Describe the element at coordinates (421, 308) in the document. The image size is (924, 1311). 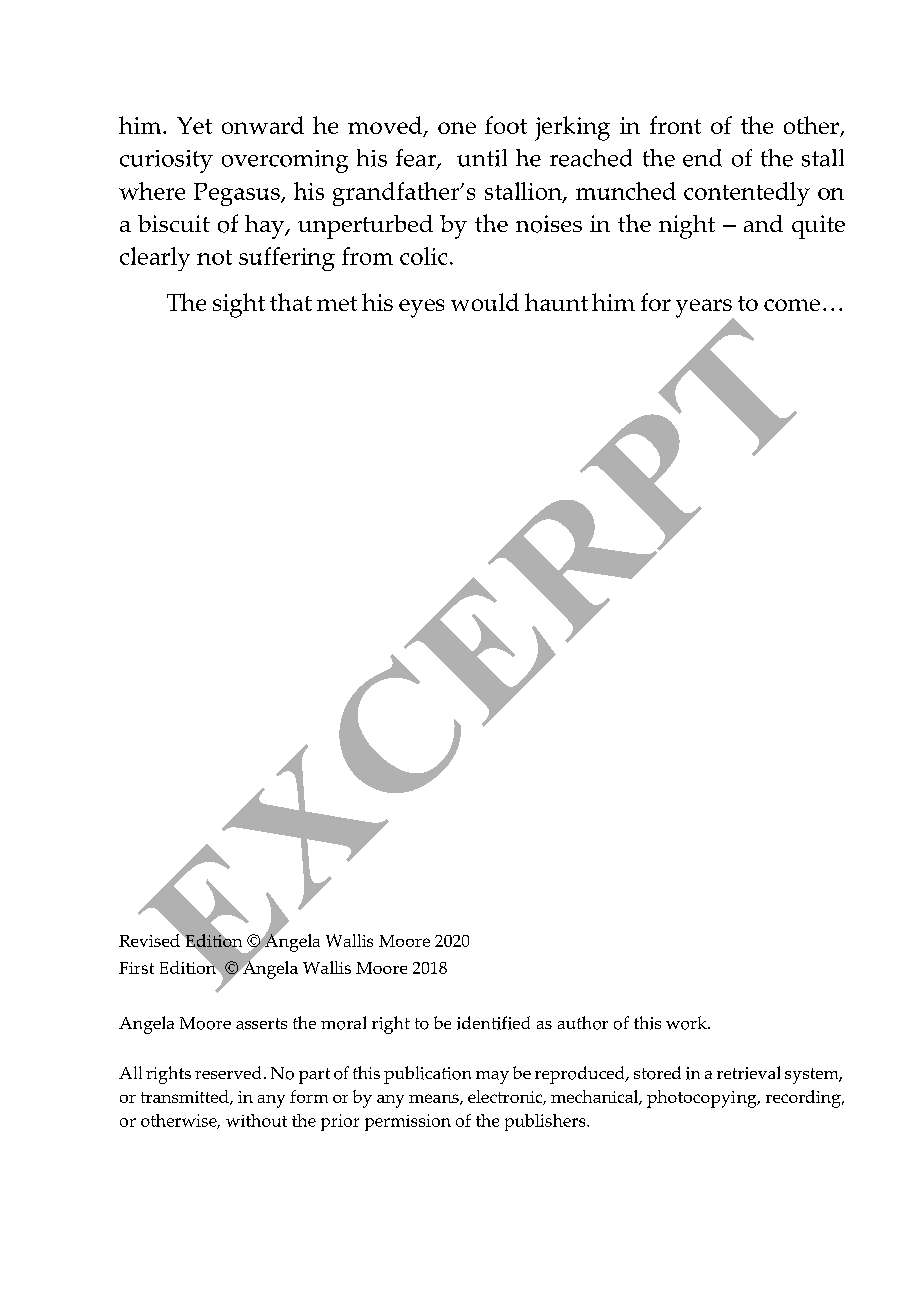
I see `eyes` at that location.
